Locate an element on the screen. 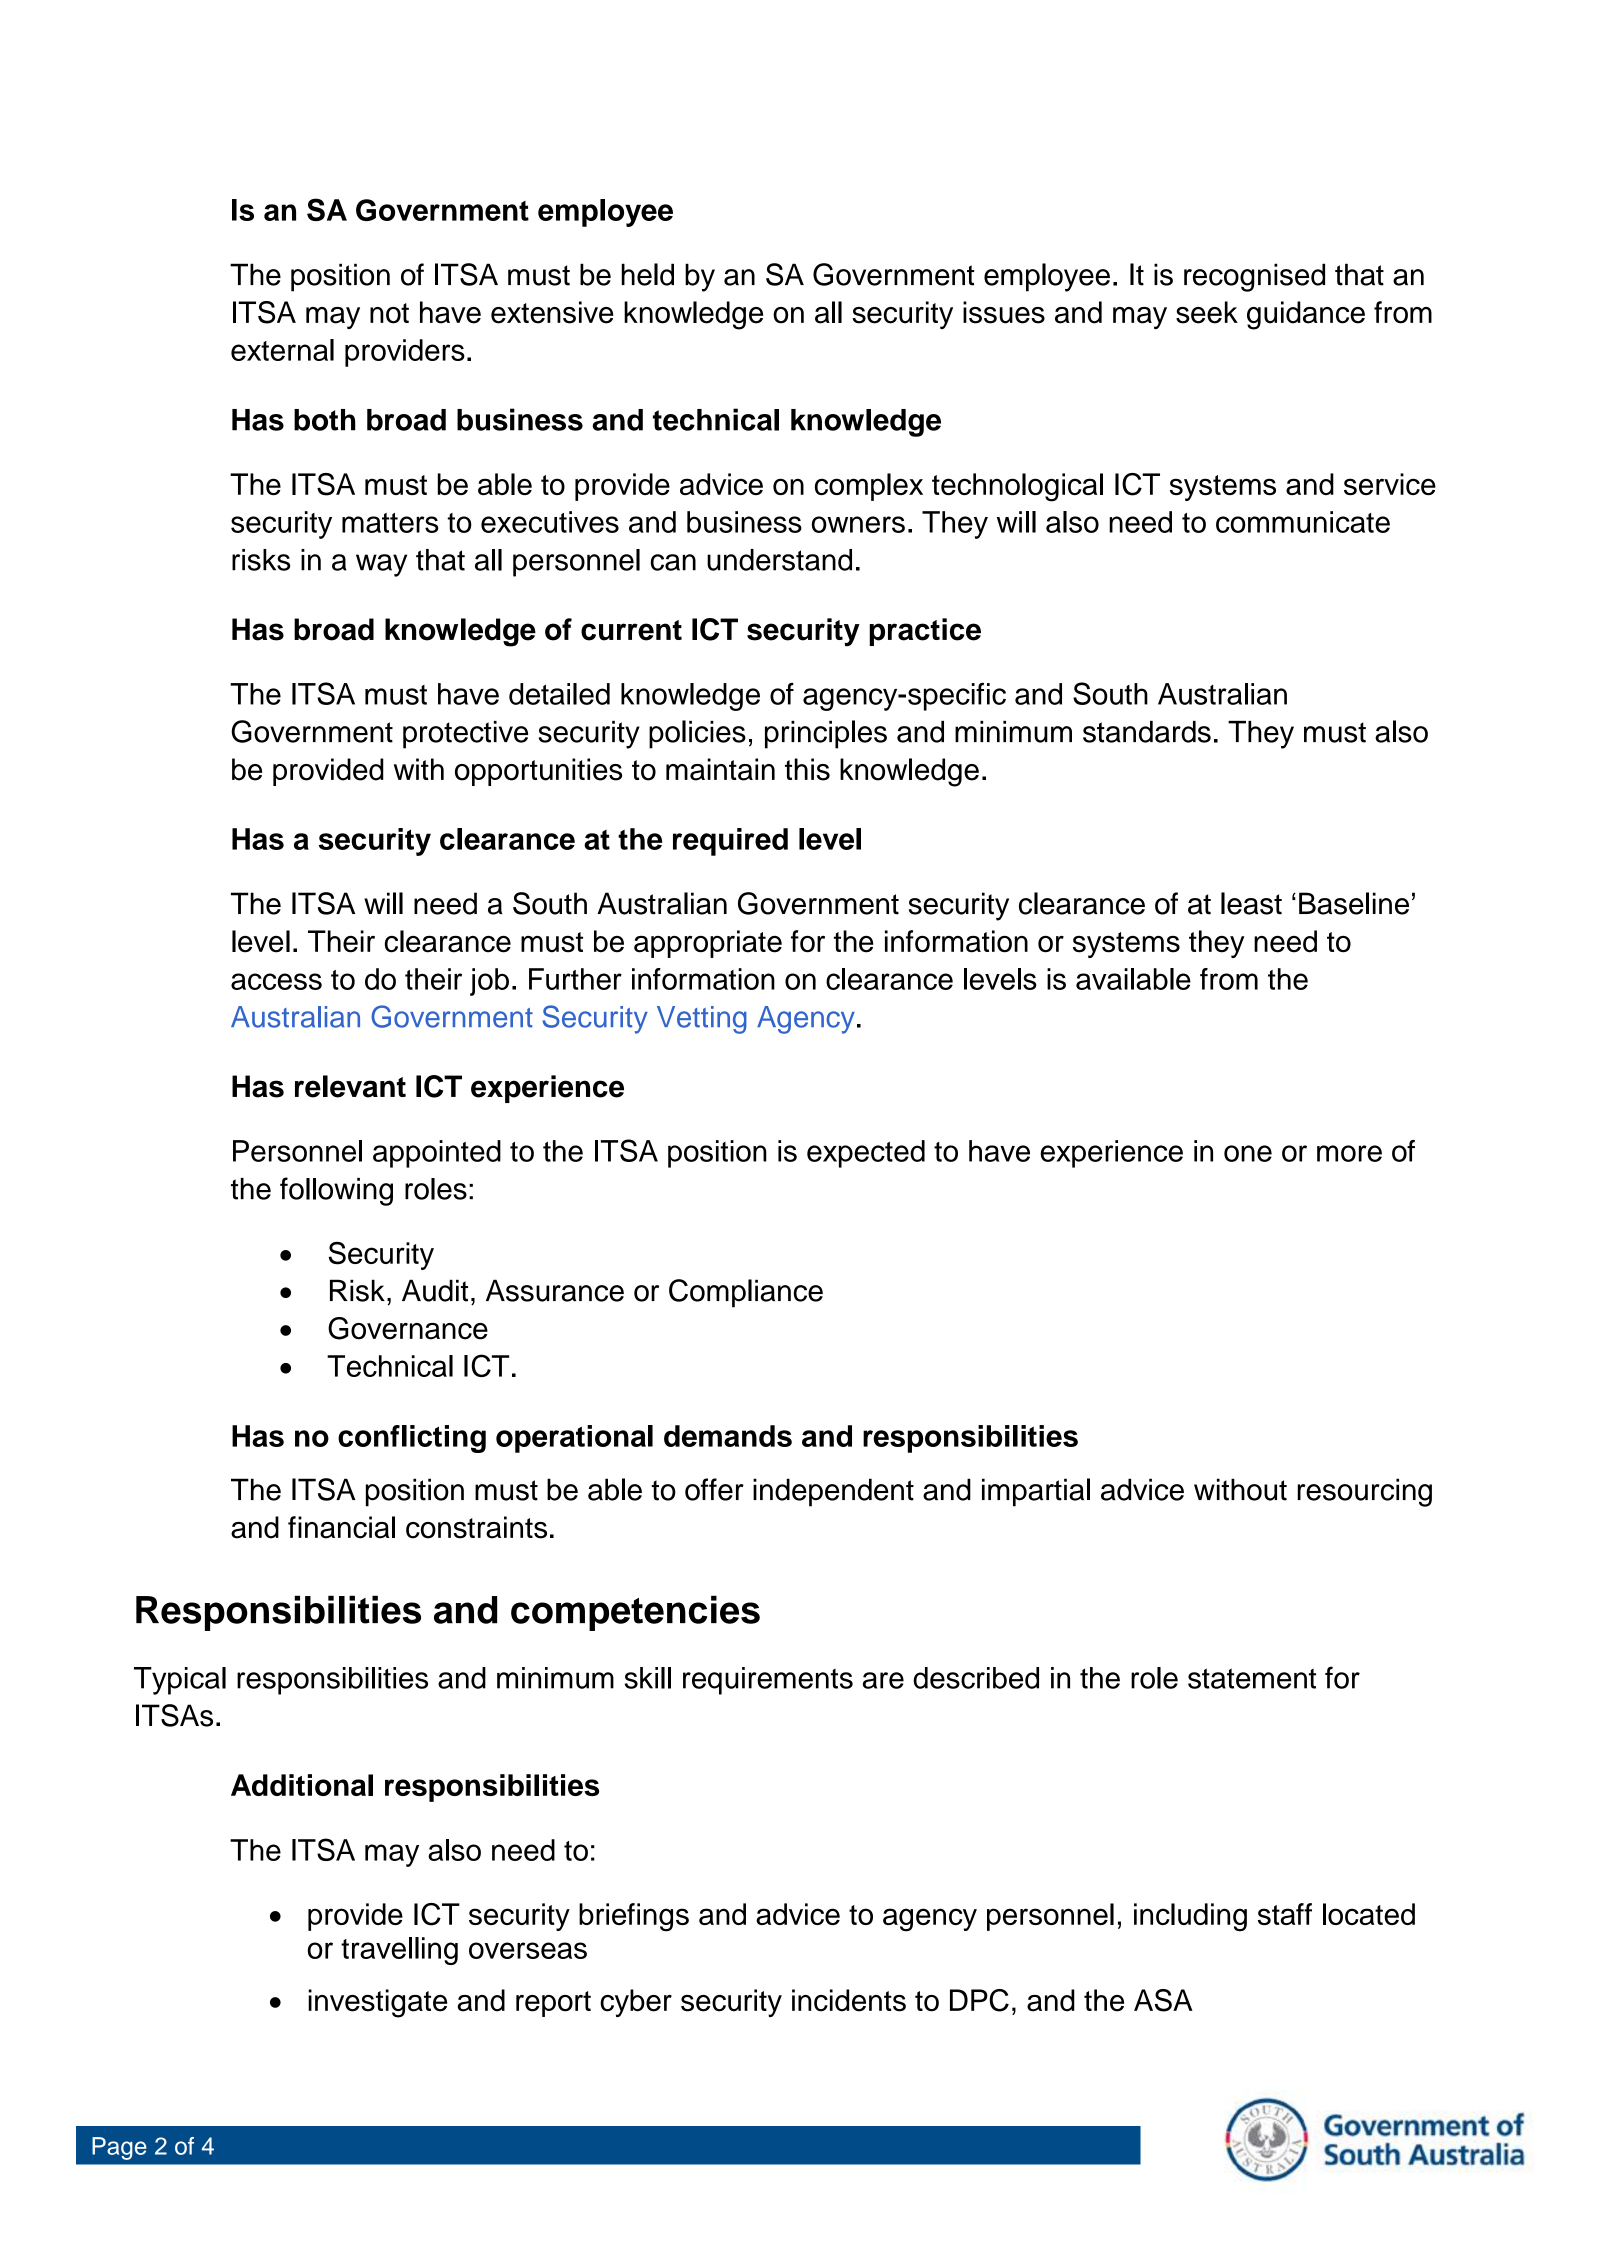 The height and width of the screenshot is (2263, 1599). appropriate is located at coordinates (708, 944).
